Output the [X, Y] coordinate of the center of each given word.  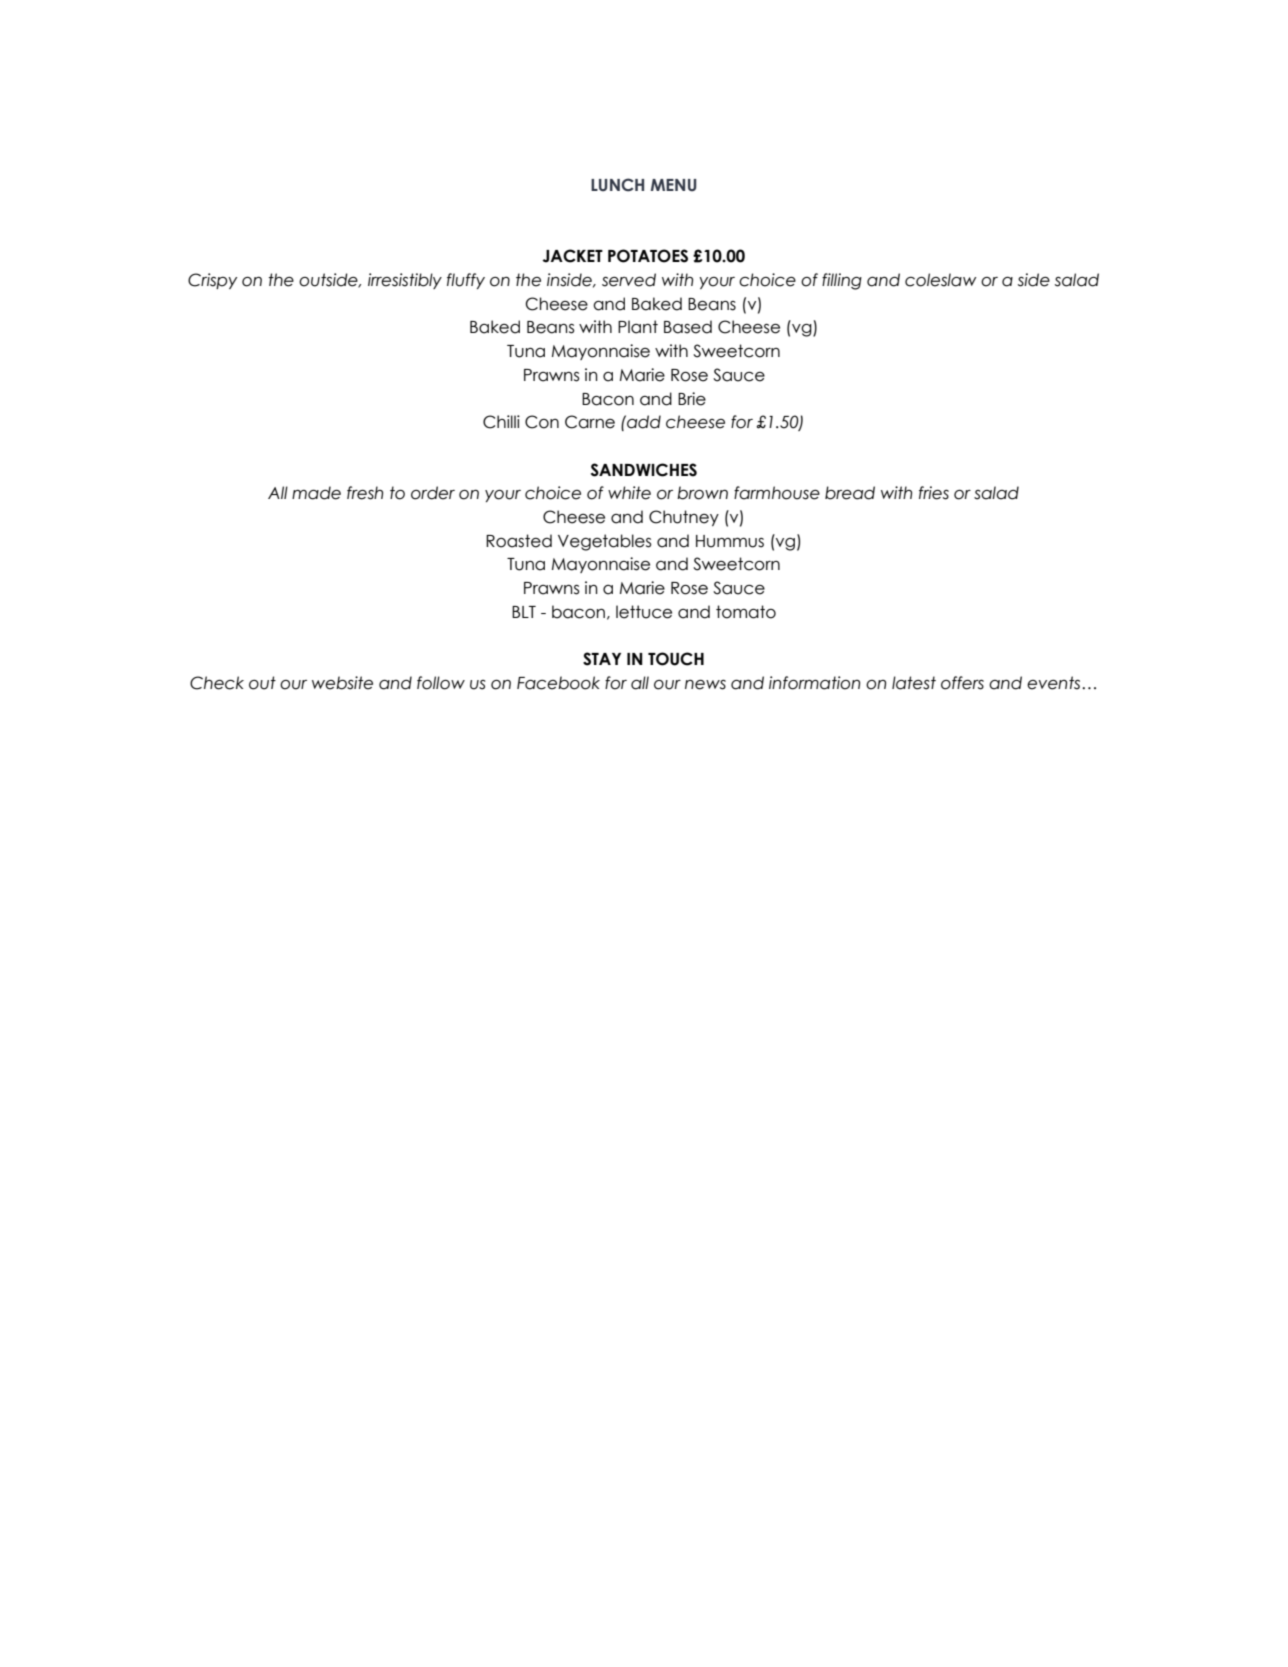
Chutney [684, 518]
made [316, 493]
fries [934, 493]
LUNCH [617, 185]
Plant [638, 327]
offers [962, 683]
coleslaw [941, 280]
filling [842, 281]
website [342, 683]
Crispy [212, 281]
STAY [602, 659]
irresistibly [405, 281]
